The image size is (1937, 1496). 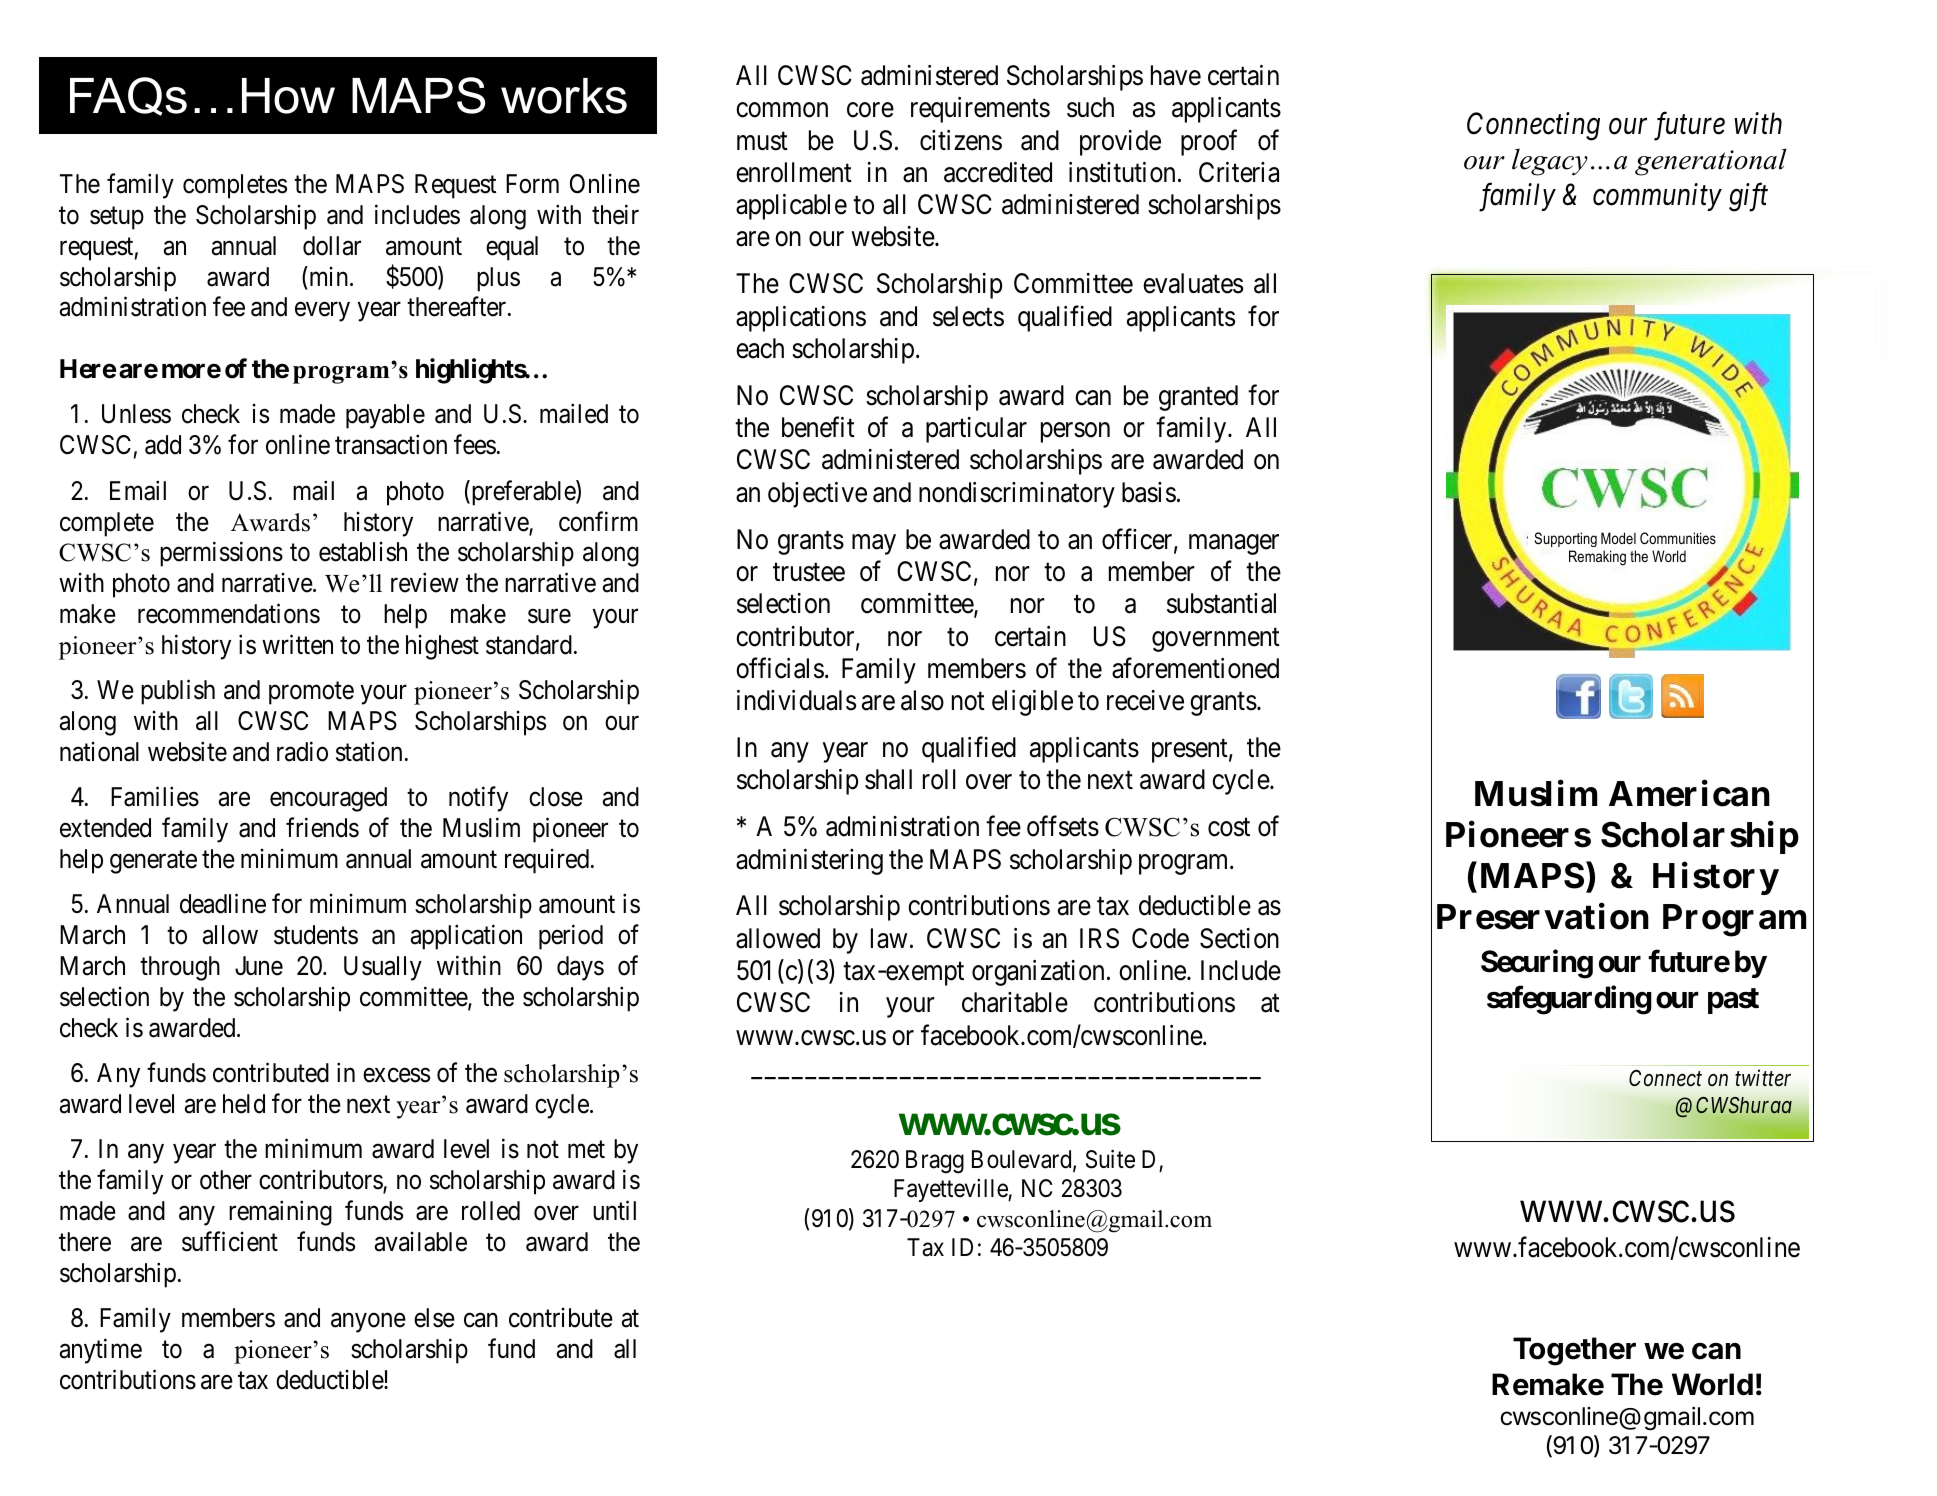 I want to click on generational, so click(x=1711, y=162).
